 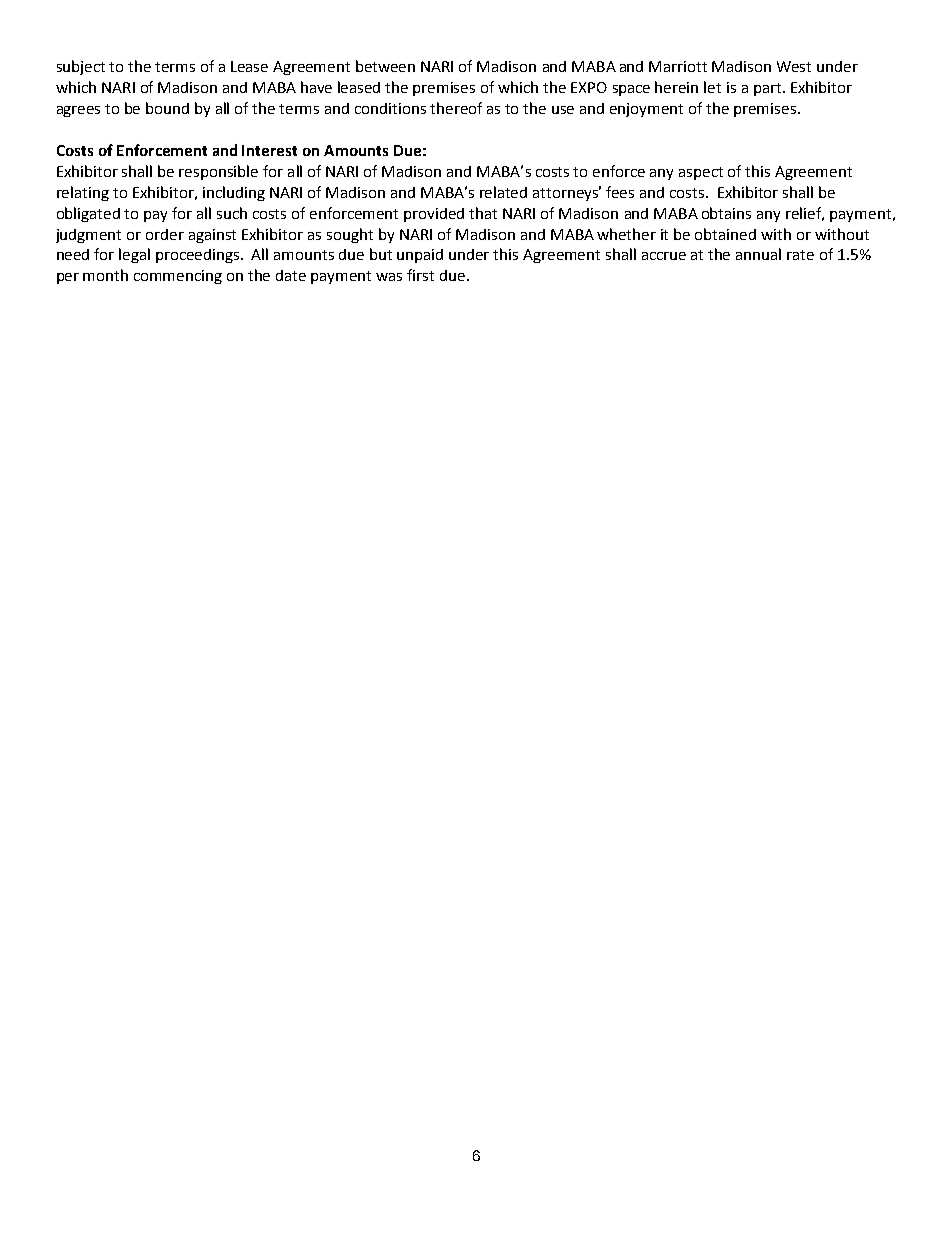 What do you see at coordinates (178, 277) in the page?
I see `commencing` at bounding box center [178, 277].
